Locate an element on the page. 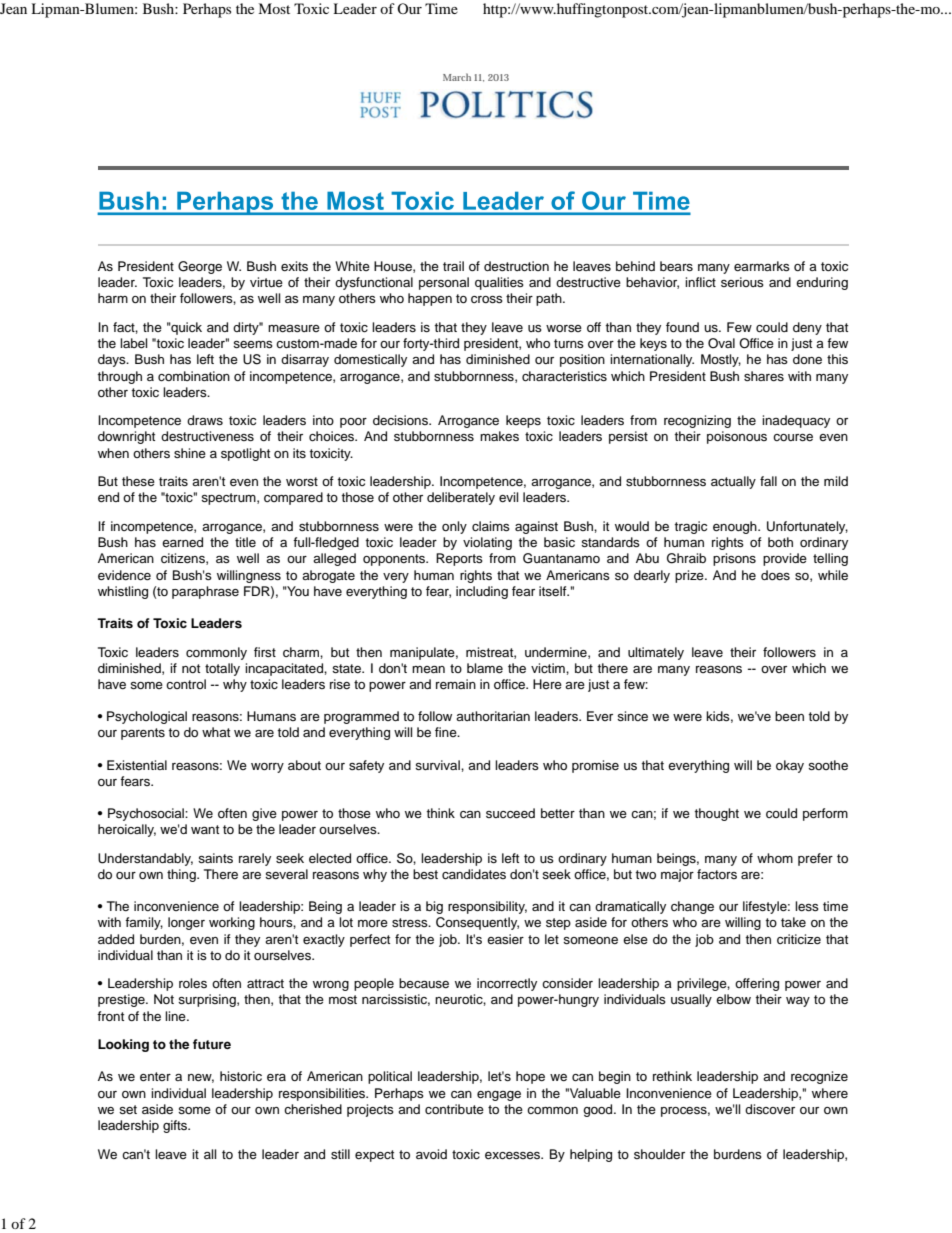 The image size is (952, 1233). earned is located at coordinates (182, 542).
